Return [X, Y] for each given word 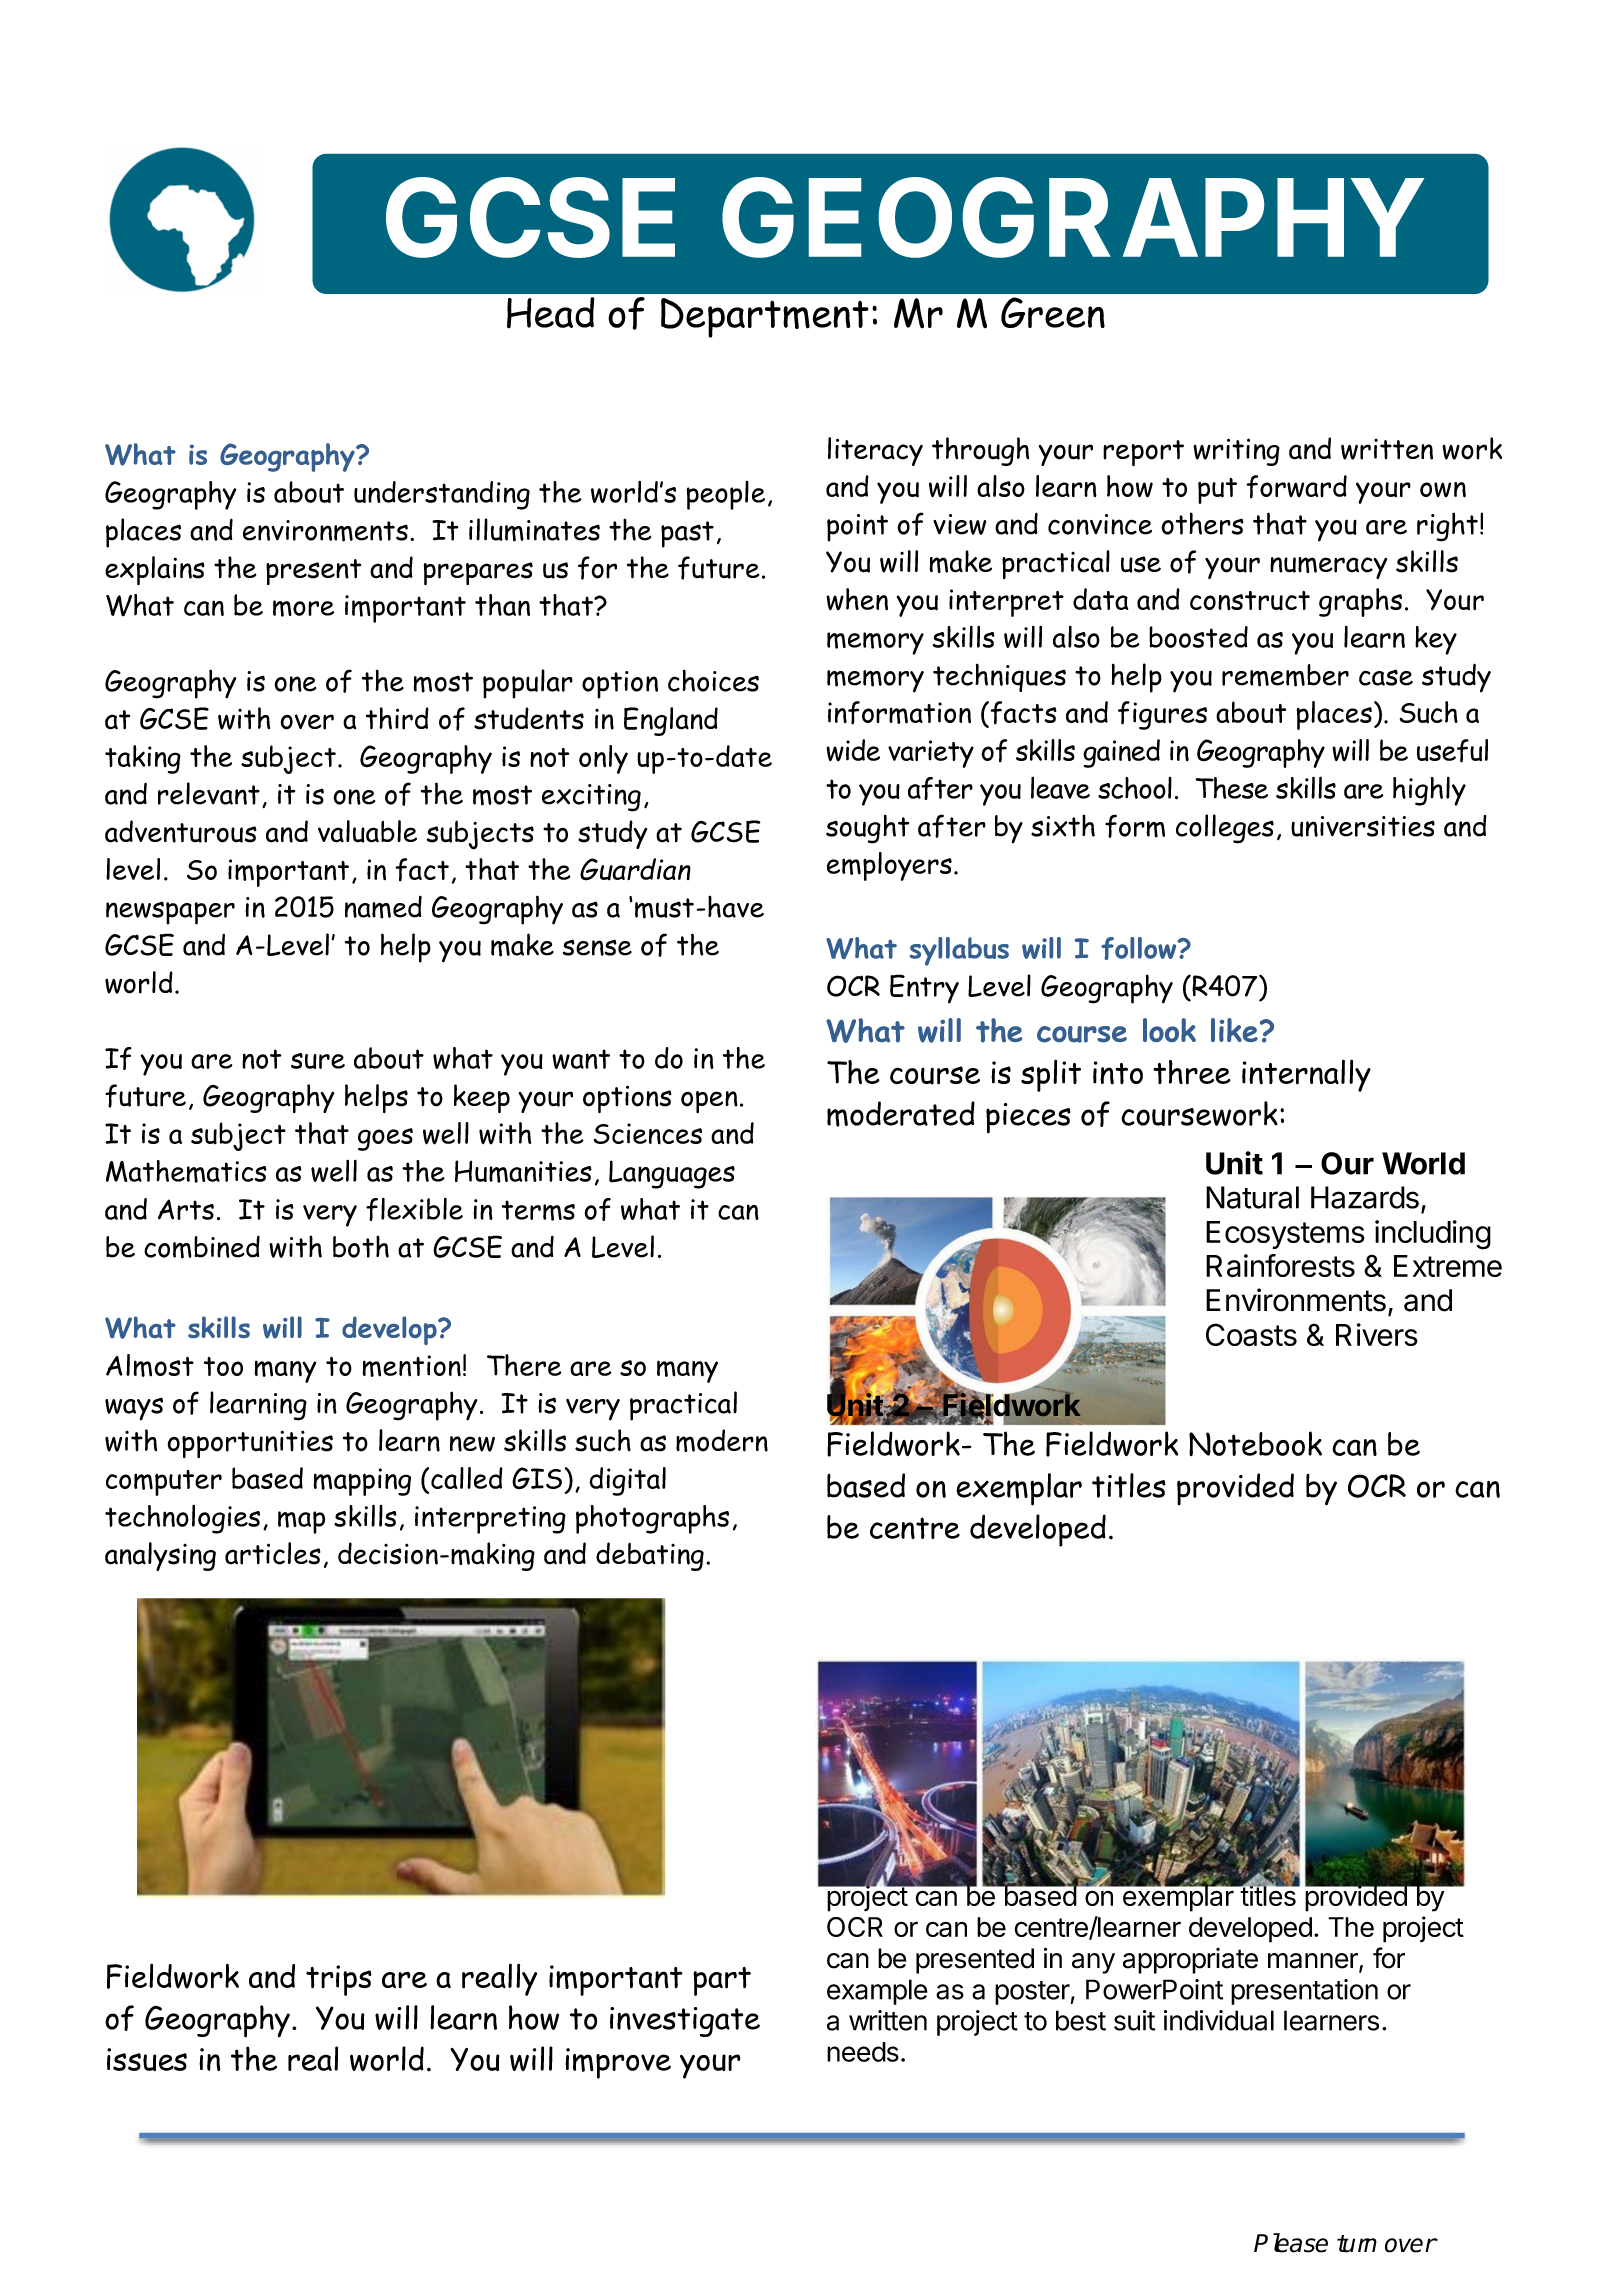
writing [1236, 452]
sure [318, 1061]
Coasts [1251, 1334]
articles [273, 1553]
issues [147, 2059]
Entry [924, 989]
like [1234, 1030]
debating [650, 1556]
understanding [442, 495]
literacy [875, 451]
